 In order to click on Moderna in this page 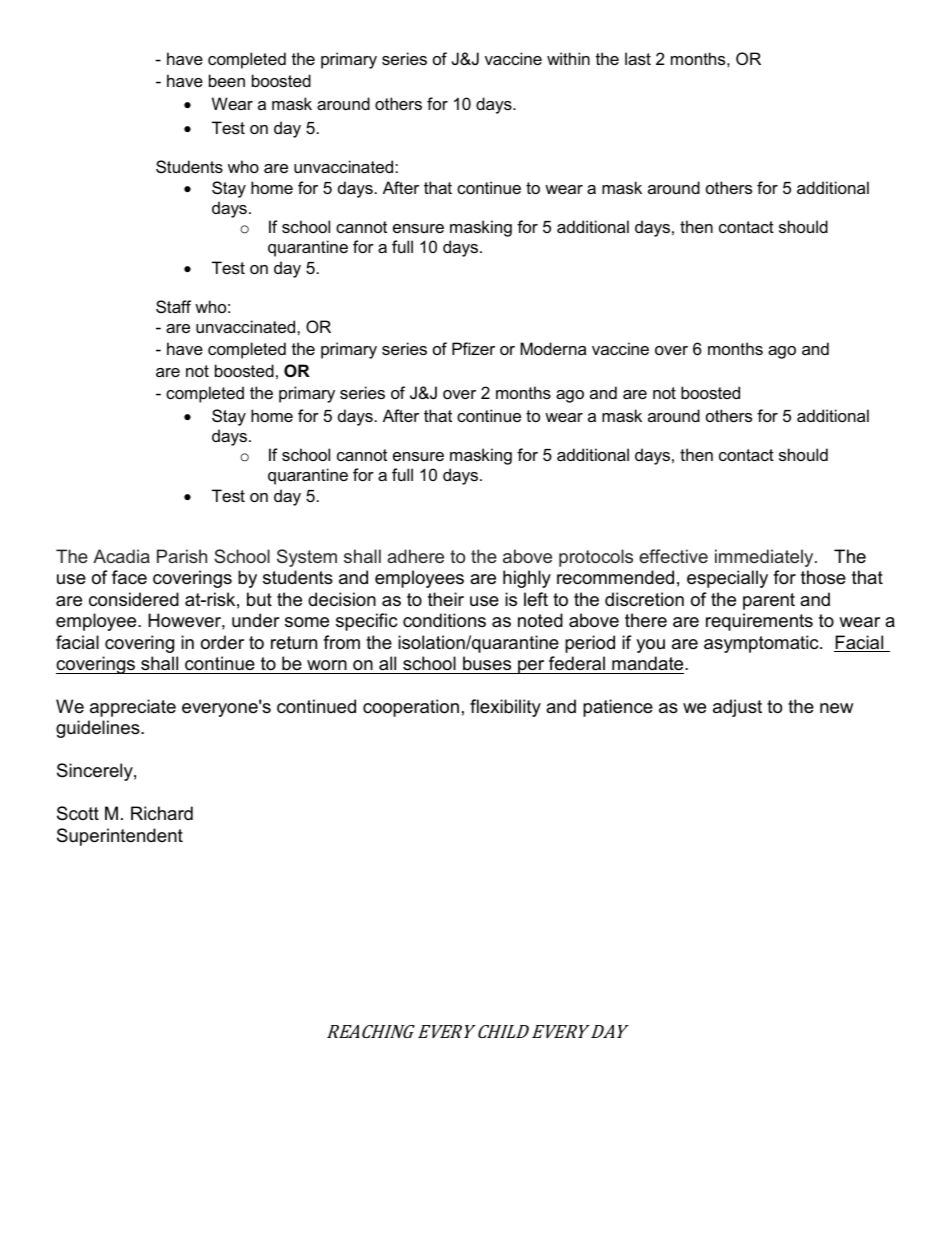, I will do `click(553, 348)`.
